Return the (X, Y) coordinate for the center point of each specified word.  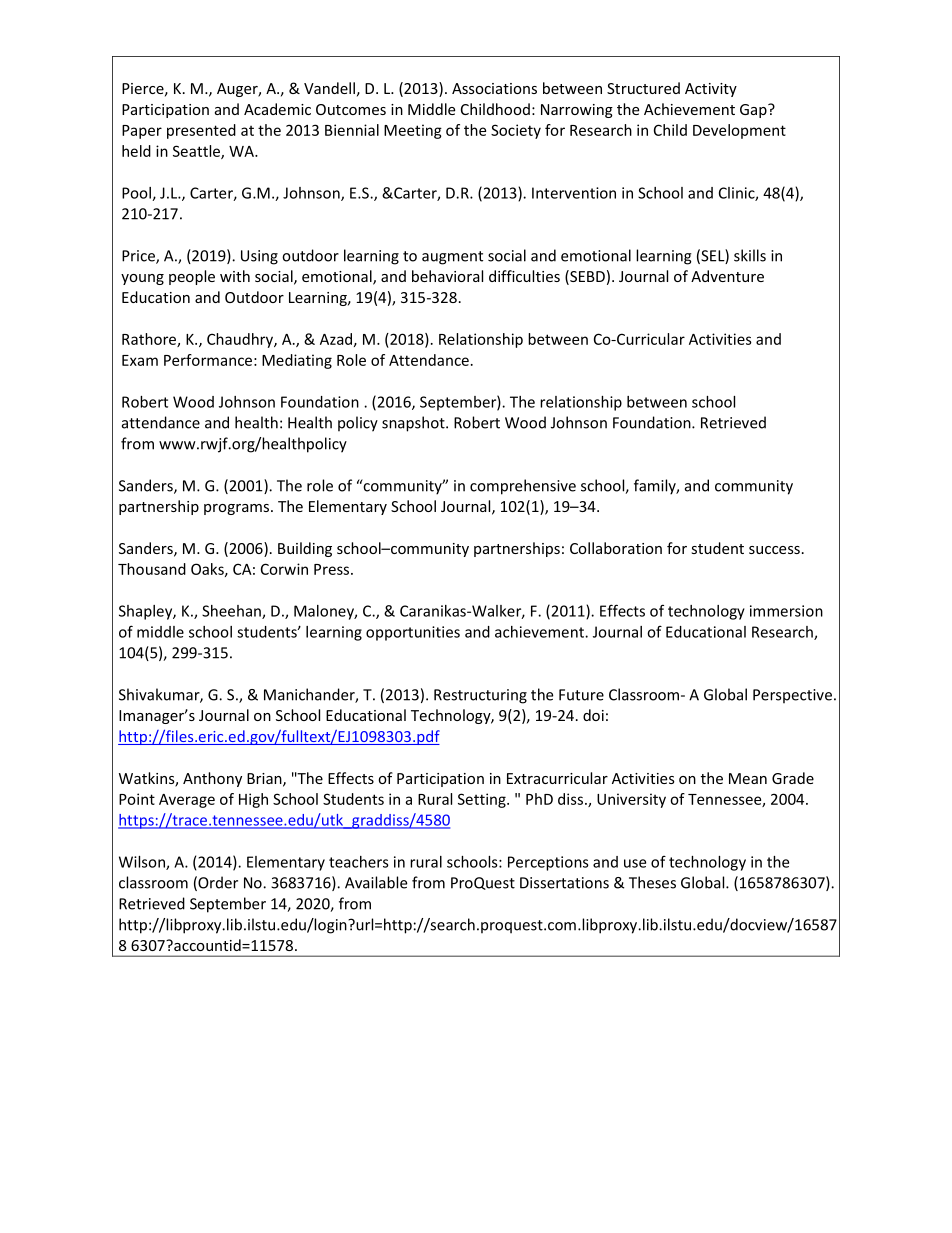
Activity (711, 90)
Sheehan (232, 612)
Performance (208, 360)
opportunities (413, 633)
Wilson (143, 863)
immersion (786, 611)
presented (201, 131)
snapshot (414, 424)
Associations (494, 88)
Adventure (727, 276)
